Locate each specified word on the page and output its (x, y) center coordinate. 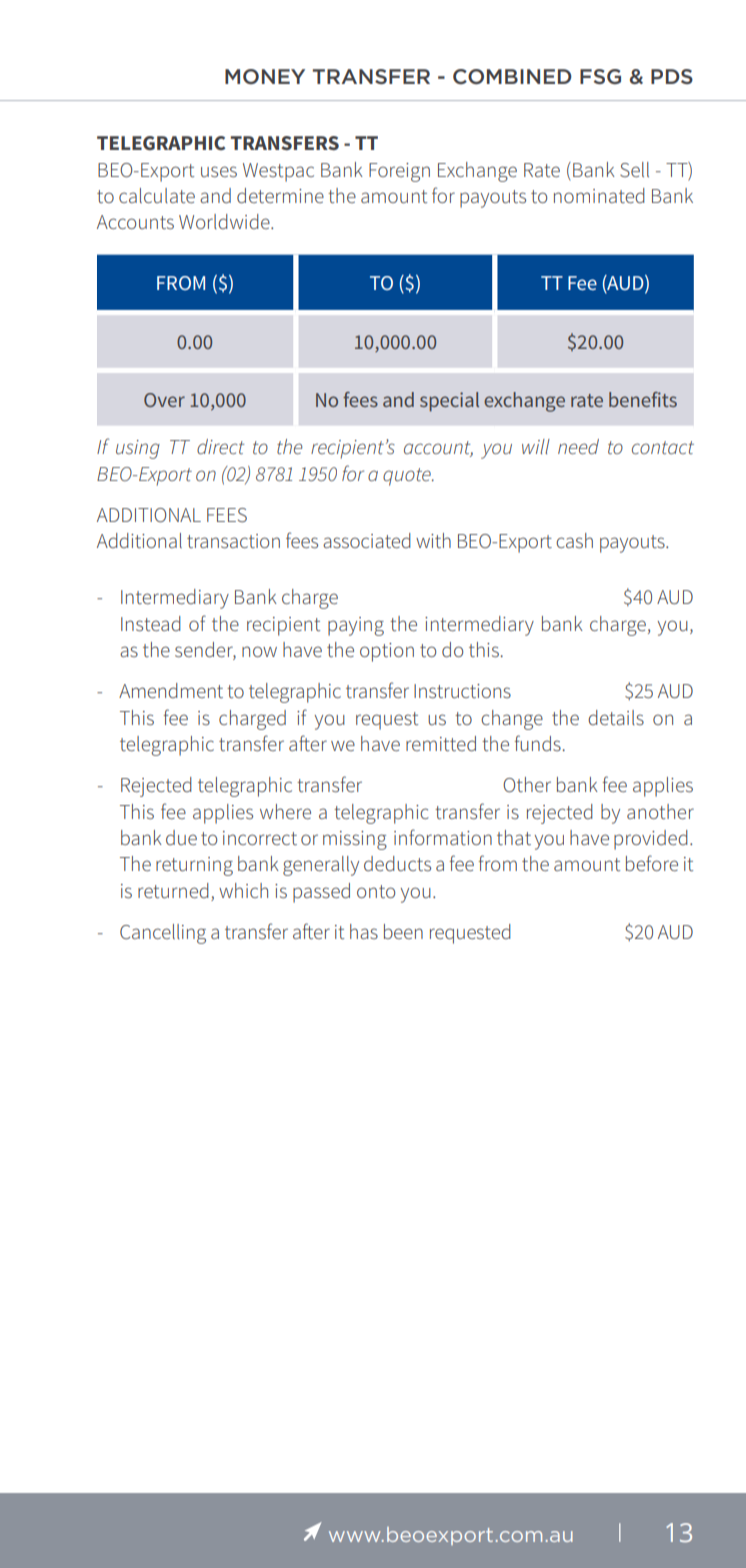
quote (408, 477)
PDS (672, 76)
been (403, 931)
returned (173, 890)
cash (574, 540)
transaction (233, 541)
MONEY (265, 76)
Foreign (399, 172)
